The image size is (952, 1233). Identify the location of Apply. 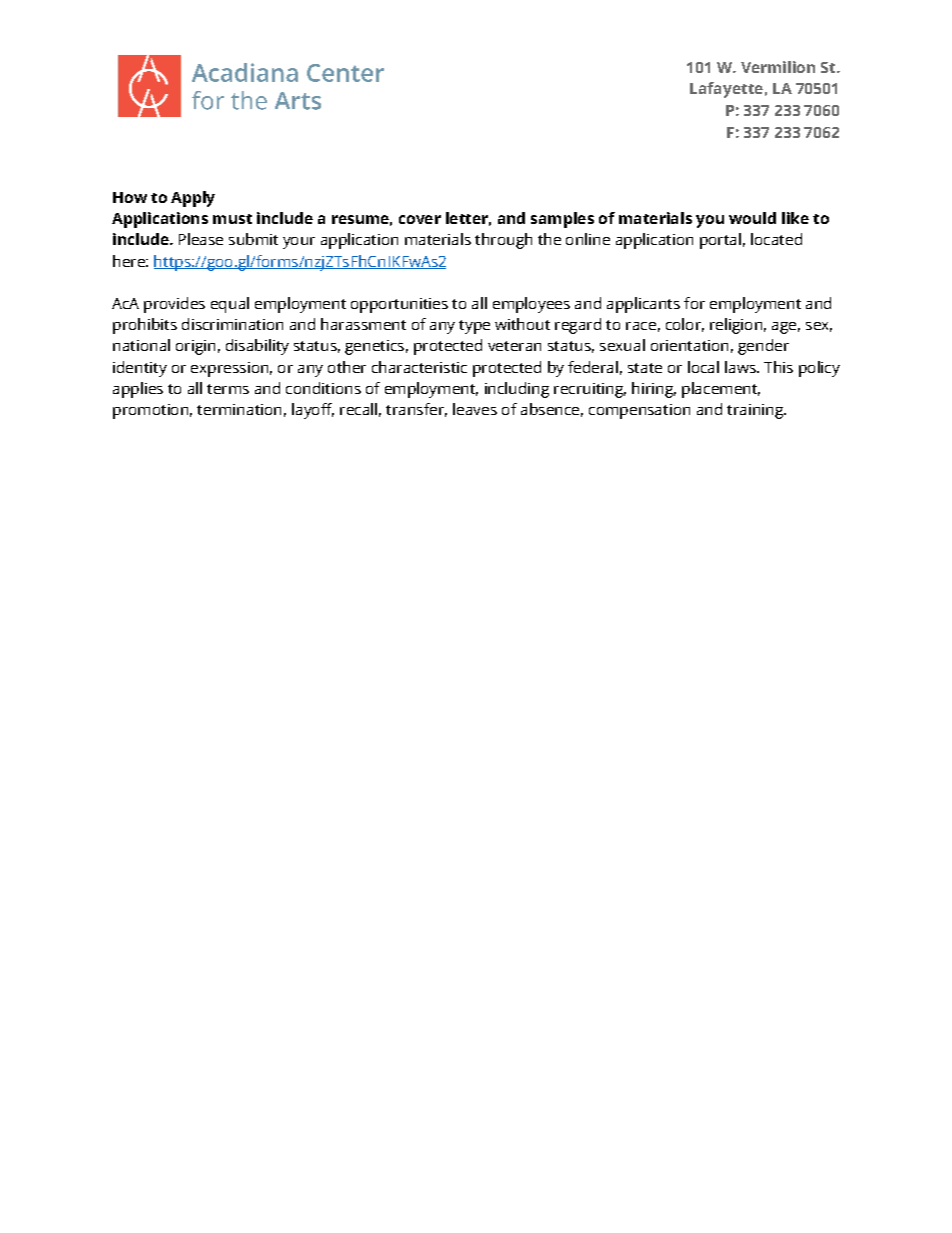
(193, 199).
